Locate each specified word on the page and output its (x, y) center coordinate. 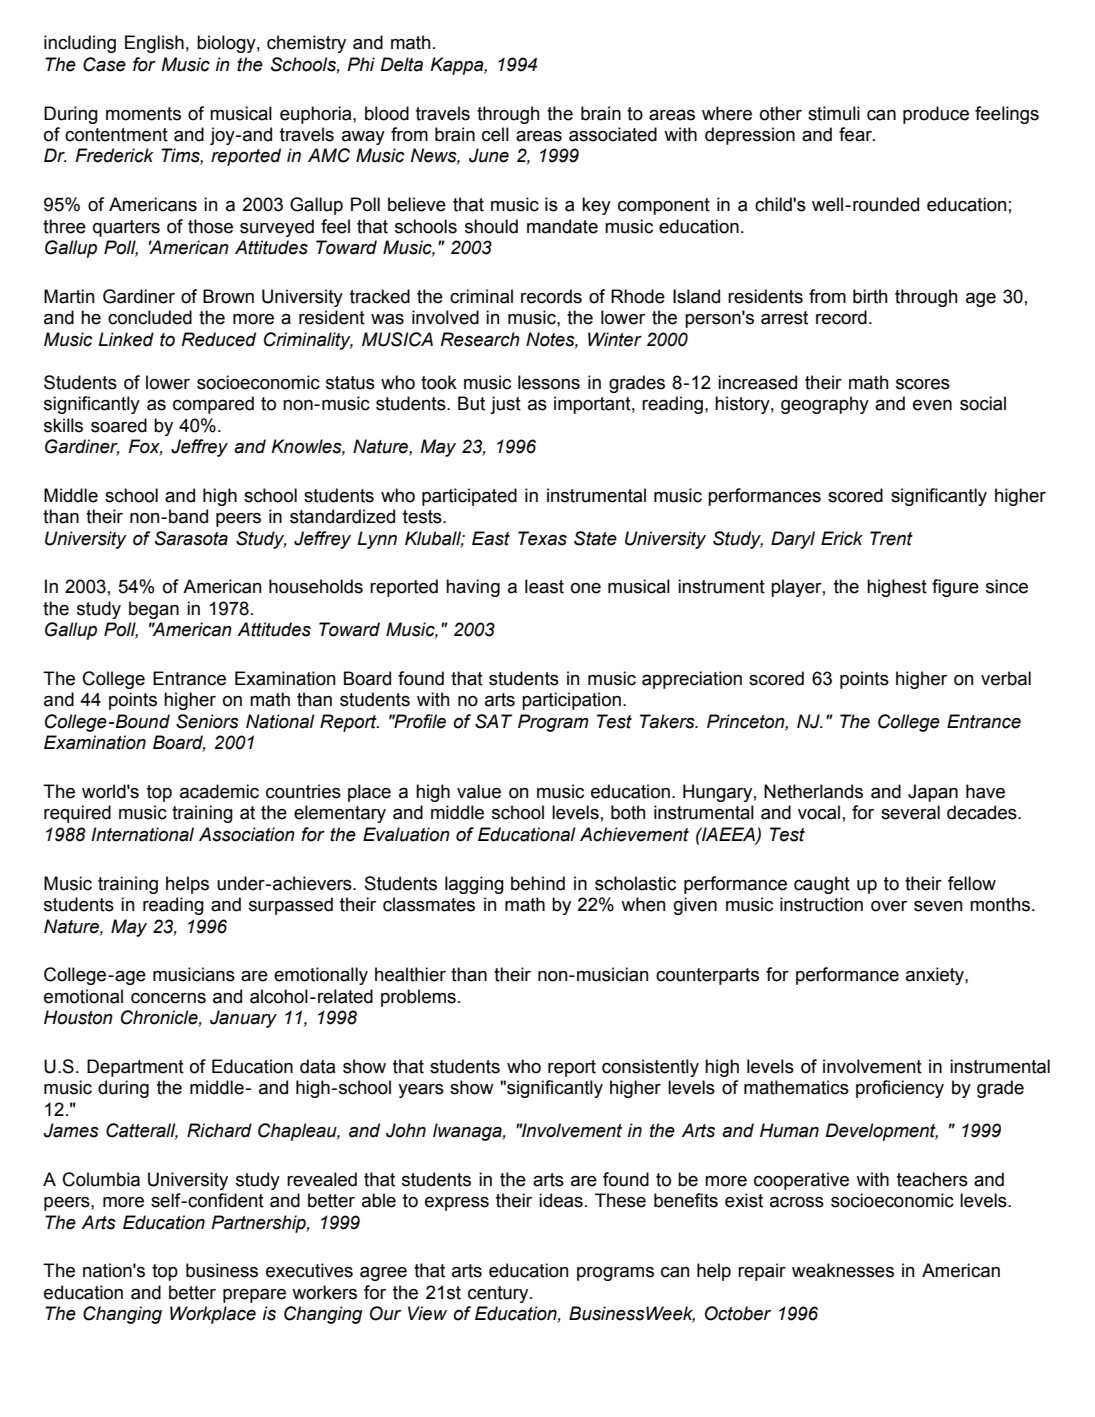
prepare (254, 1296)
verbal (1006, 678)
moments (143, 114)
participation (571, 701)
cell (495, 134)
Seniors (207, 721)
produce (936, 115)
